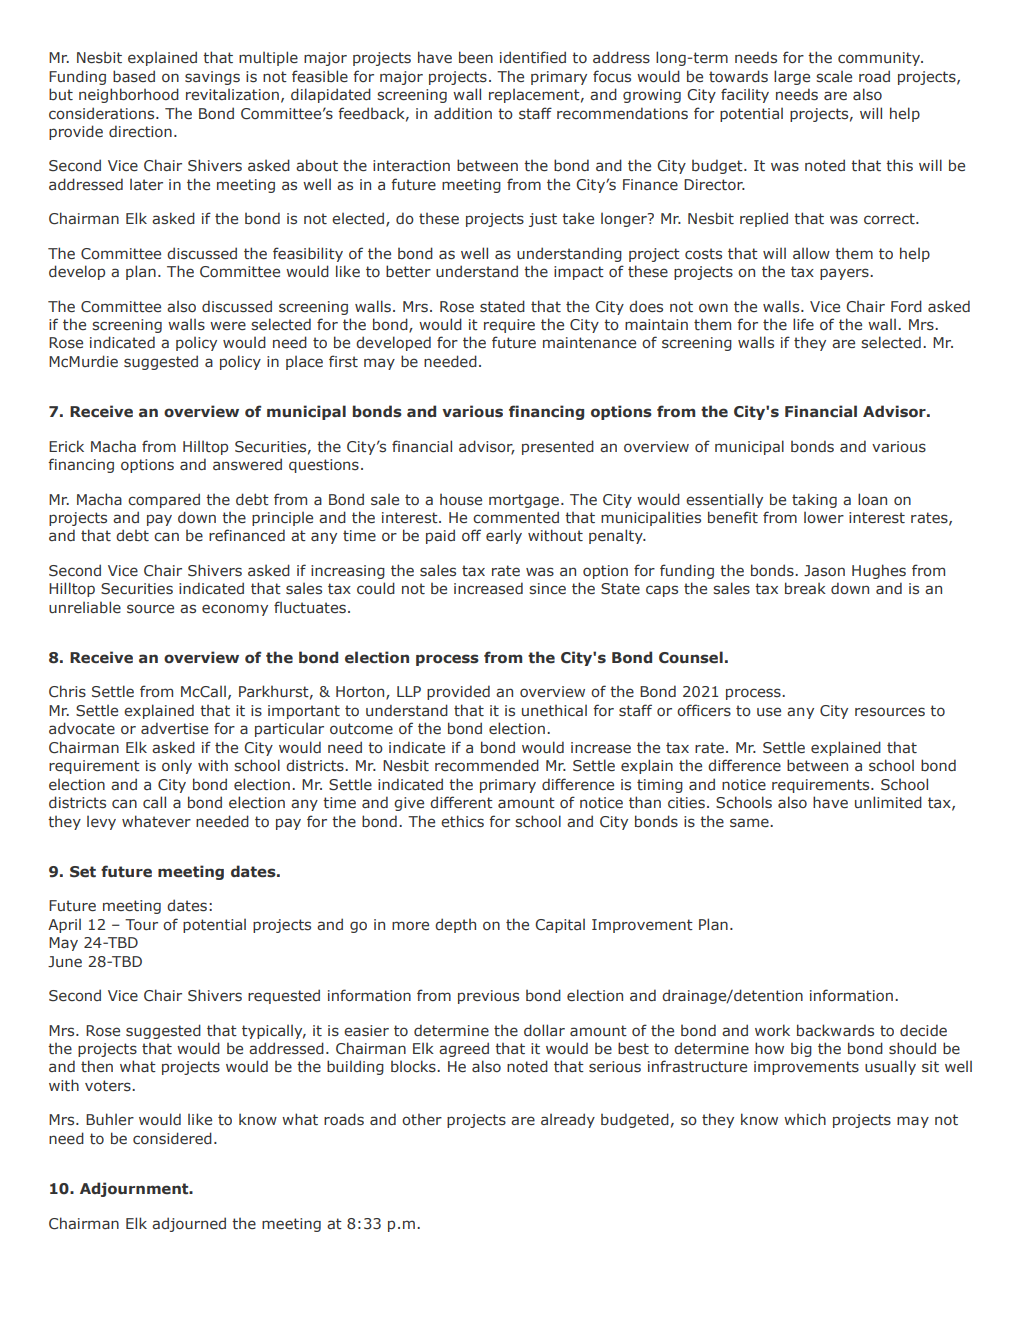 The image size is (1025, 1325). What do you see at coordinates (172, 1138) in the screenshot?
I see `considered` at bounding box center [172, 1138].
